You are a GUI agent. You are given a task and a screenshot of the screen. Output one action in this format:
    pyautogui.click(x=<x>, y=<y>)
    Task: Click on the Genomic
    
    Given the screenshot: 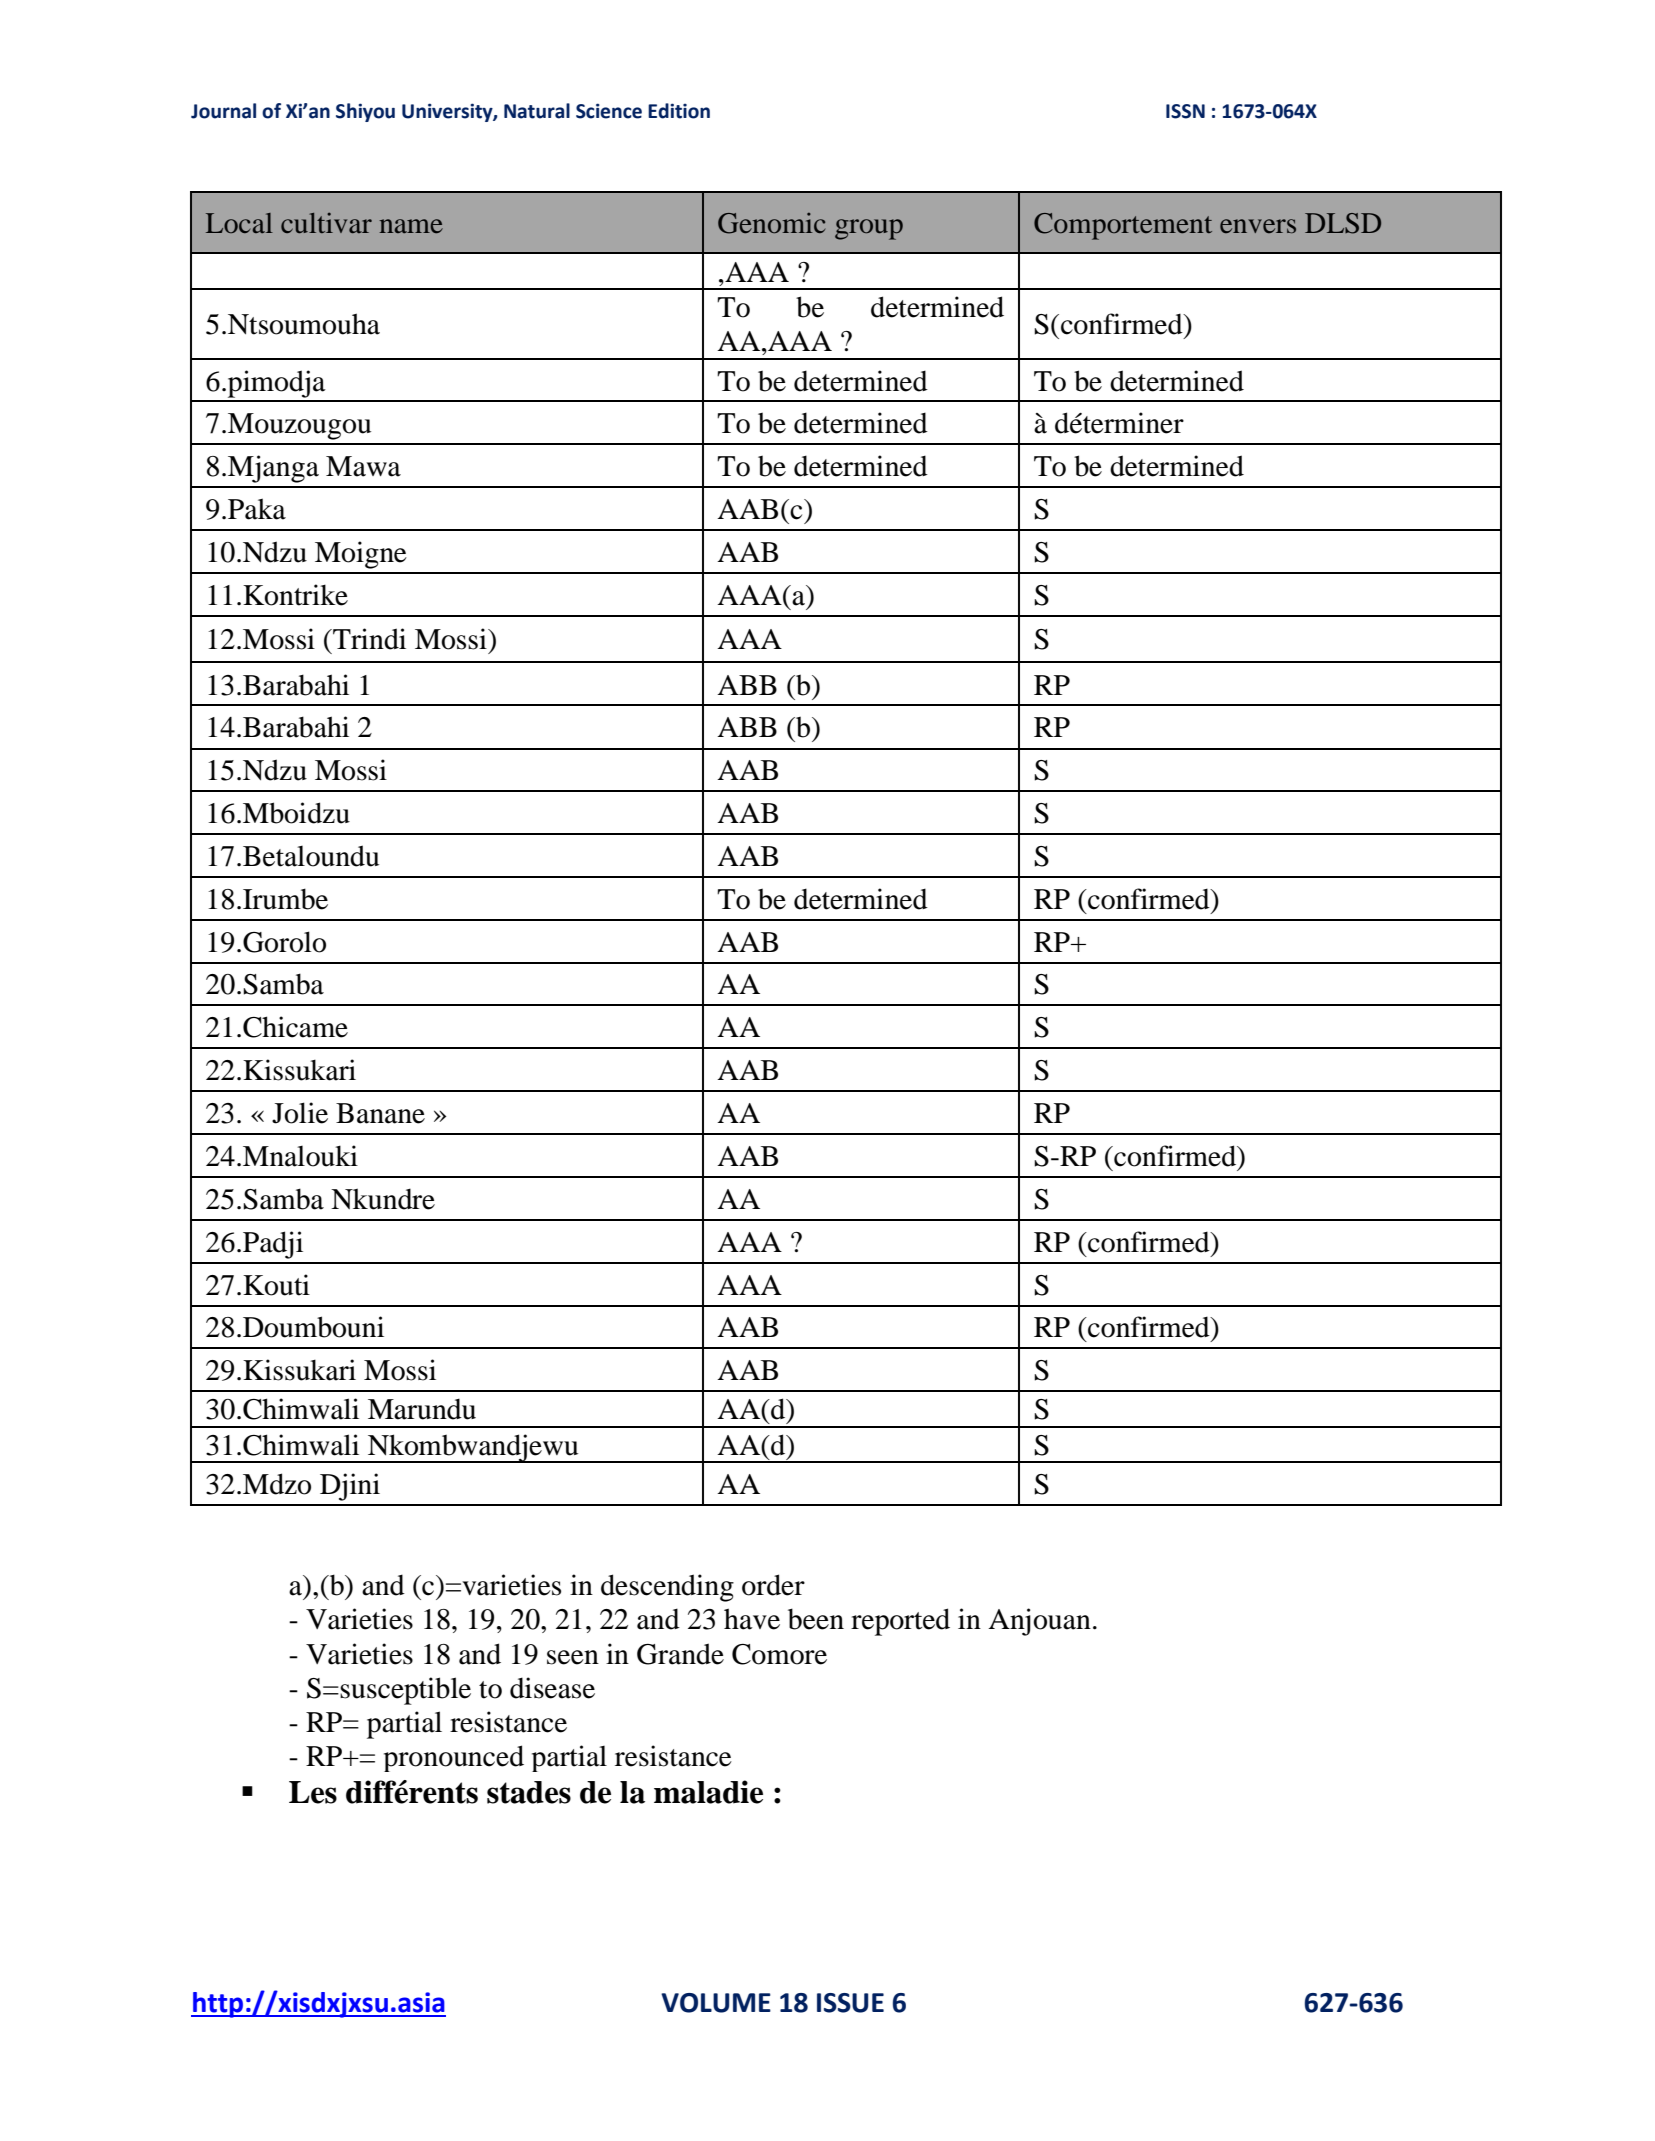 What is the action you would take?
    pyautogui.click(x=771, y=223)
